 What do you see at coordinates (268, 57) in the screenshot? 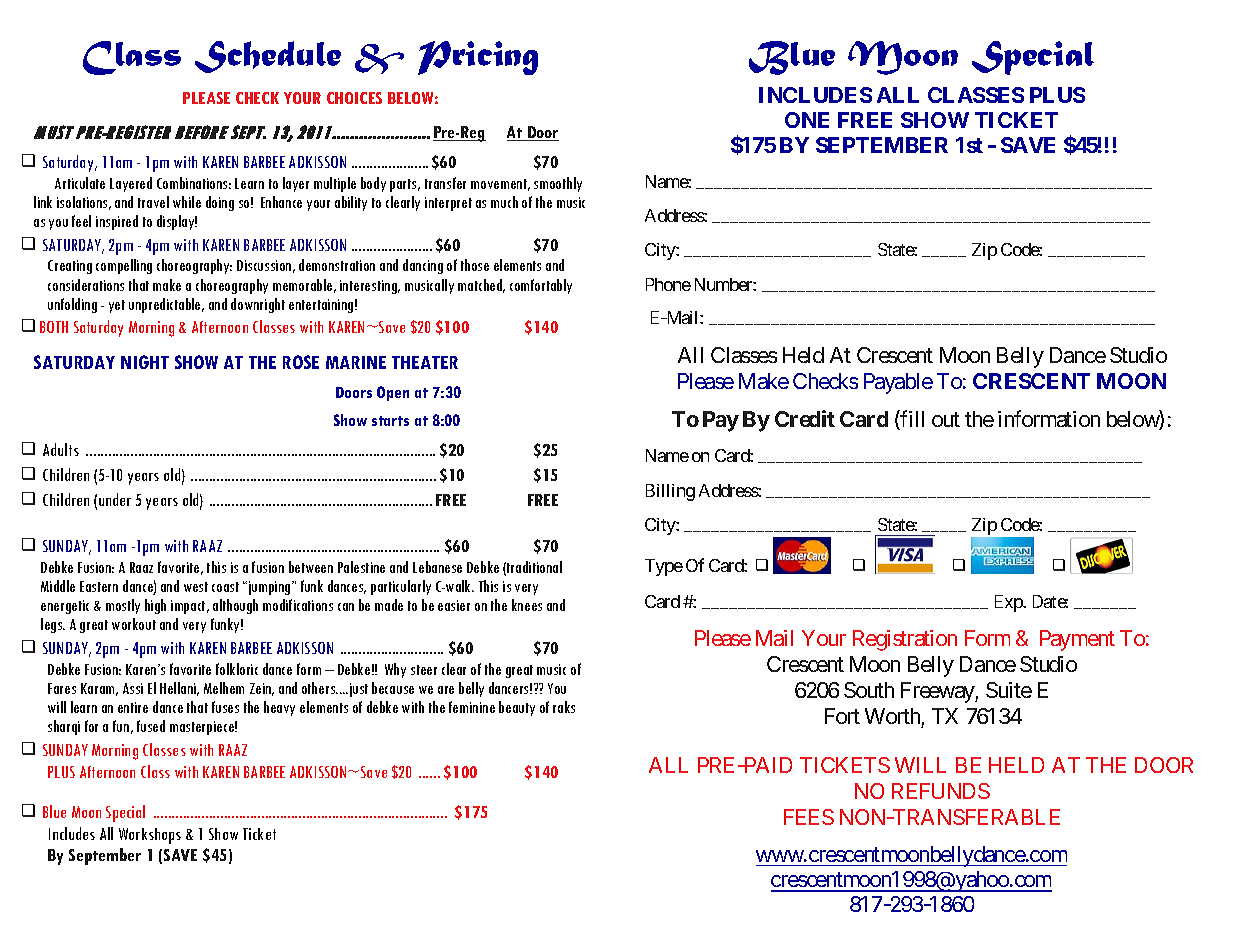
I see `Schedule` at bounding box center [268, 57].
